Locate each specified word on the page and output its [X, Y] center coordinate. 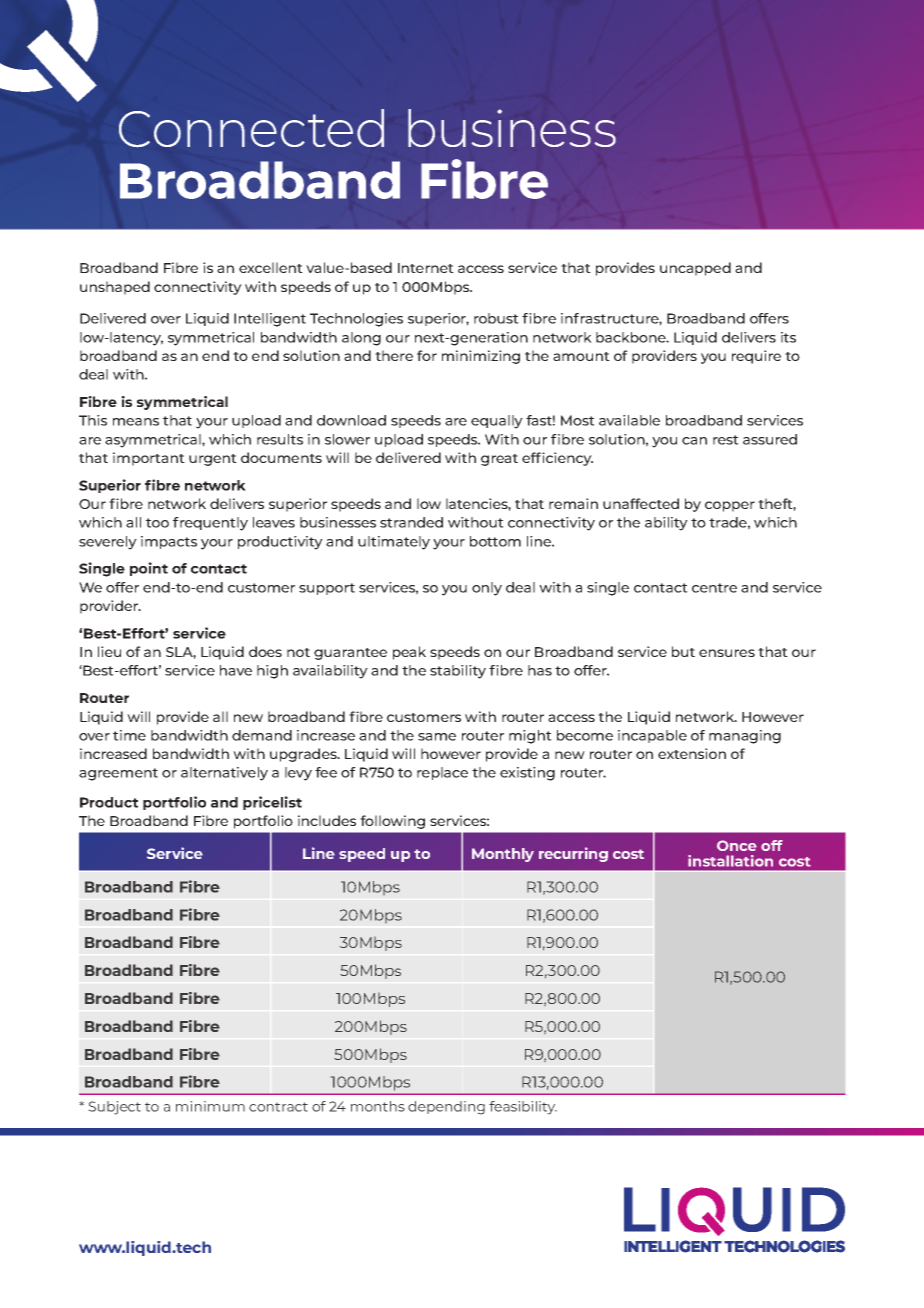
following [393, 822]
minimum [210, 1106]
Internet [426, 268]
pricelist [272, 803]
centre [714, 588]
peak [409, 653]
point [149, 569]
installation [730, 861]
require [756, 357]
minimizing [481, 357]
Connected [251, 128]
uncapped [695, 269]
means [136, 422]
